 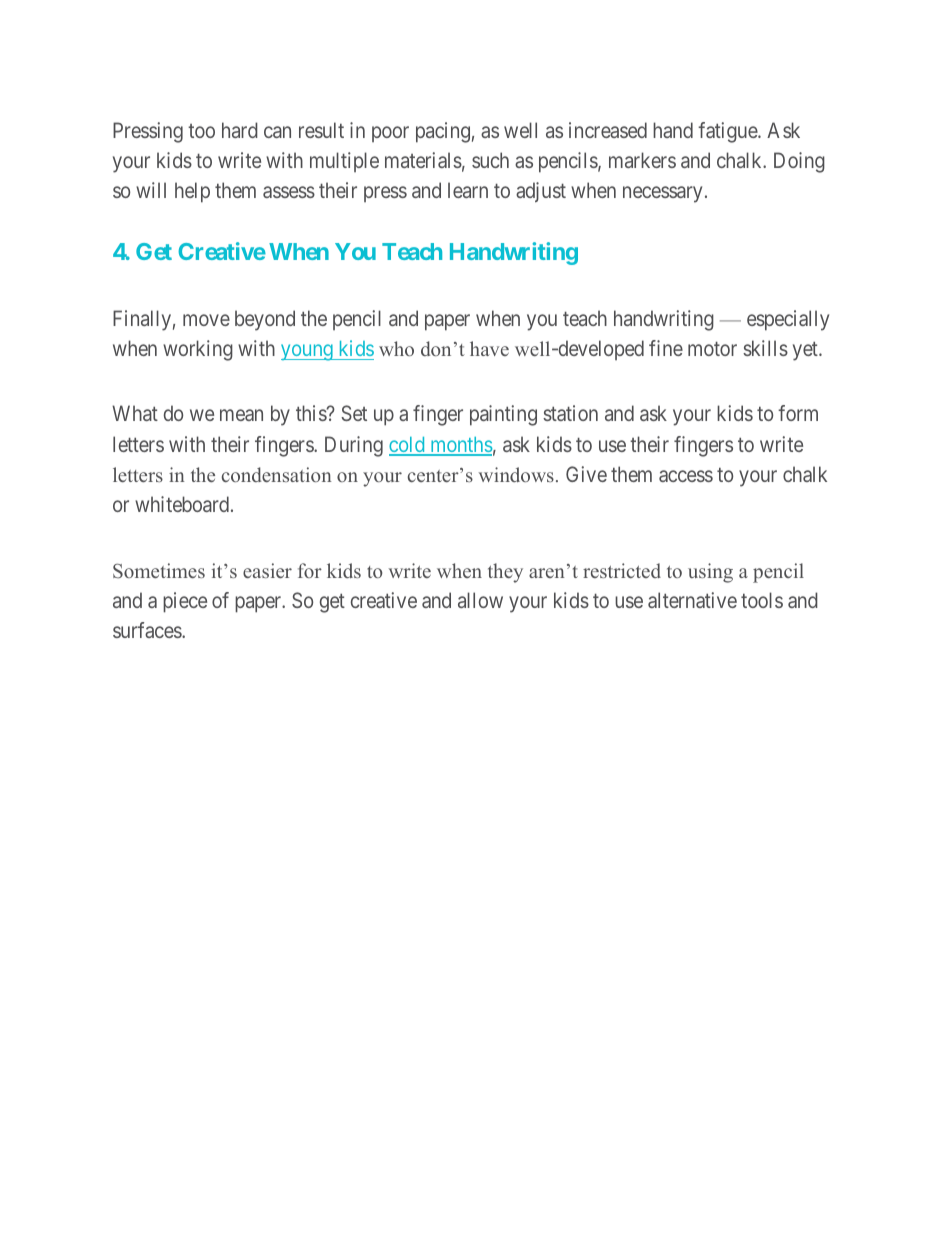 What do you see at coordinates (692, 600) in the page?
I see `alternative` at bounding box center [692, 600].
